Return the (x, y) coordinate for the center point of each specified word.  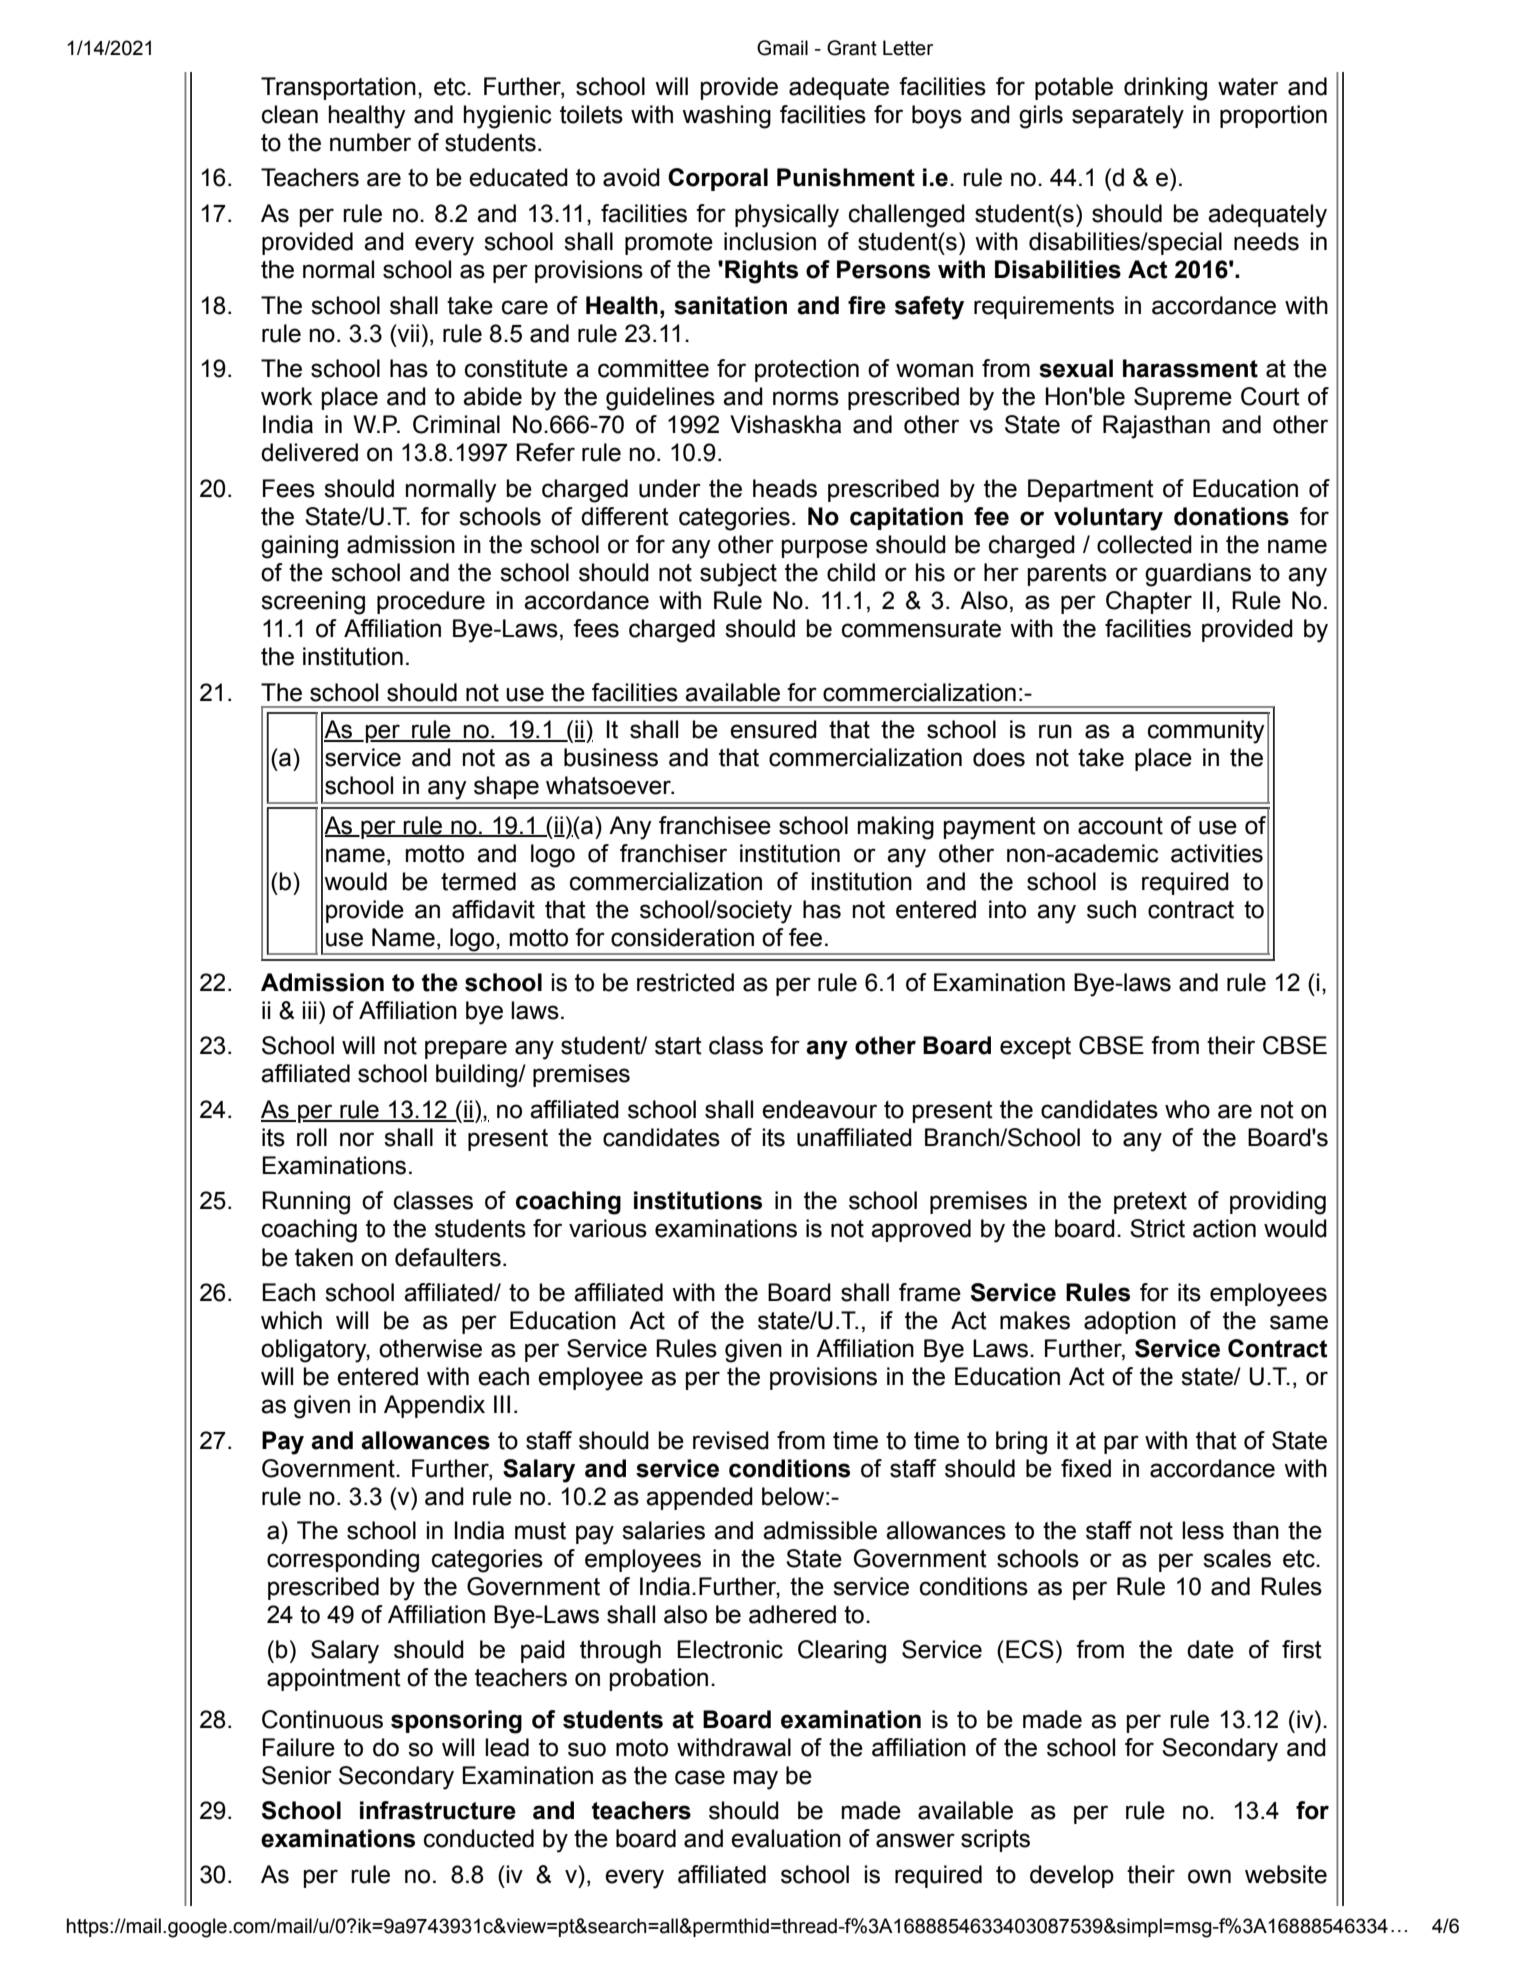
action (1224, 1228)
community (1206, 732)
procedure (431, 602)
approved (921, 1230)
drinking (1165, 89)
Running (306, 1203)
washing (726, 117)
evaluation (786, 1838)
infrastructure (438, 1810)
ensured (773, 729)
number (370, 142)
